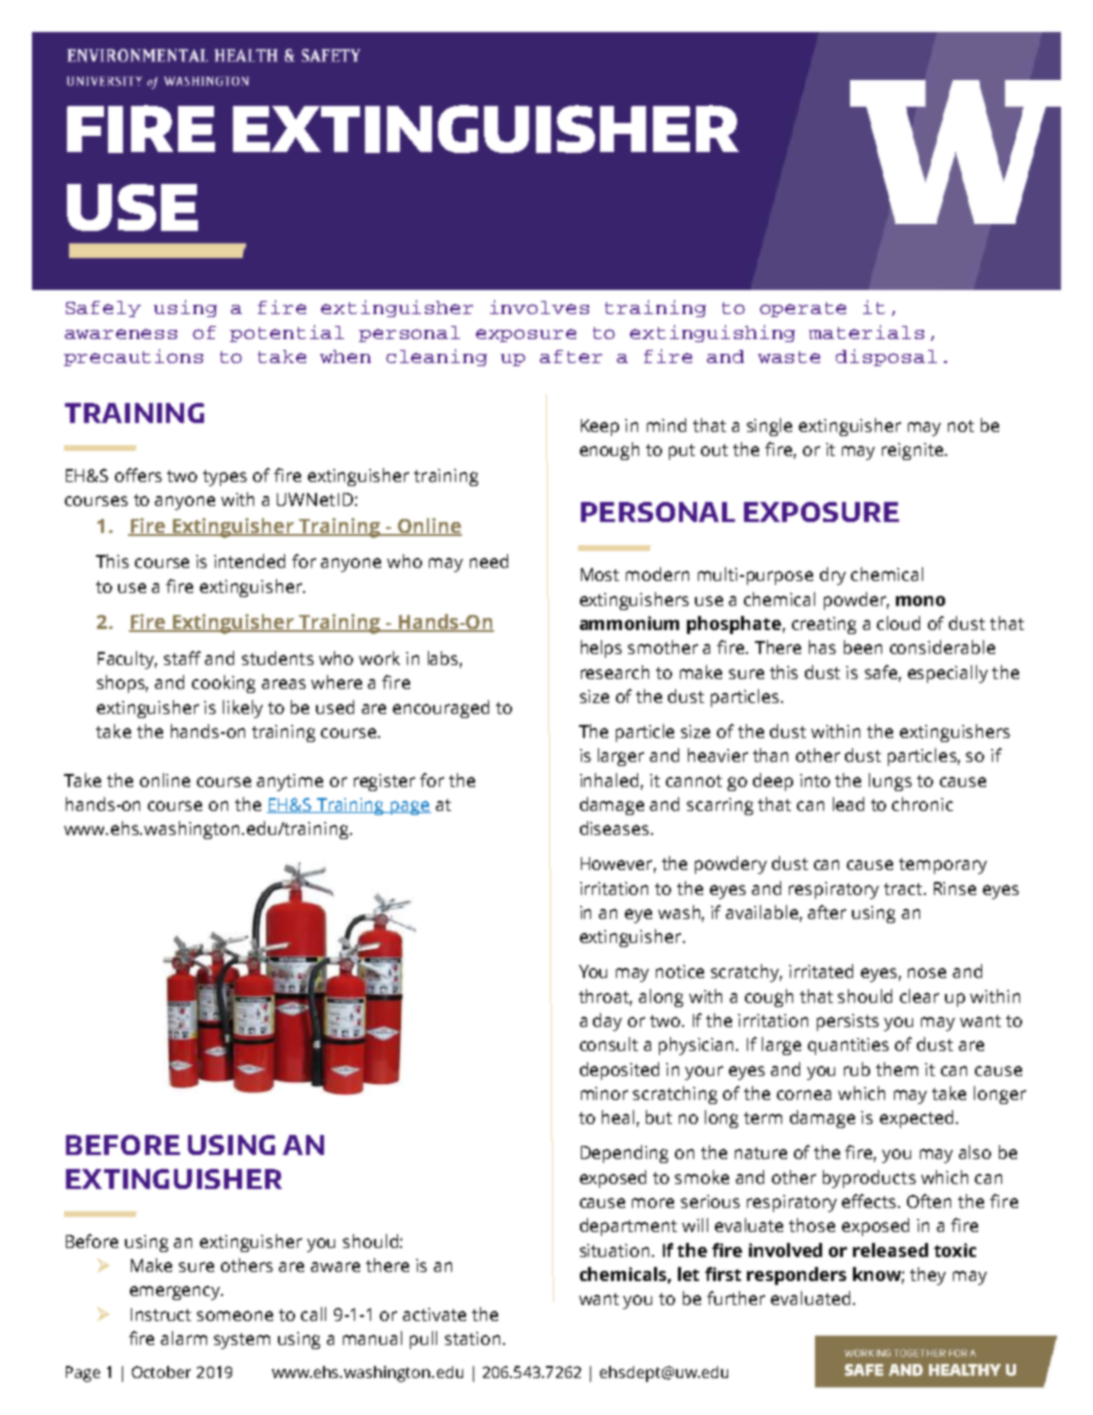 The height and width of the screenshot is (1415, 1093). What do you see at coordinates (290, 782) in the screenshot?
I see `anytime` at bounding box center [290, 782].
